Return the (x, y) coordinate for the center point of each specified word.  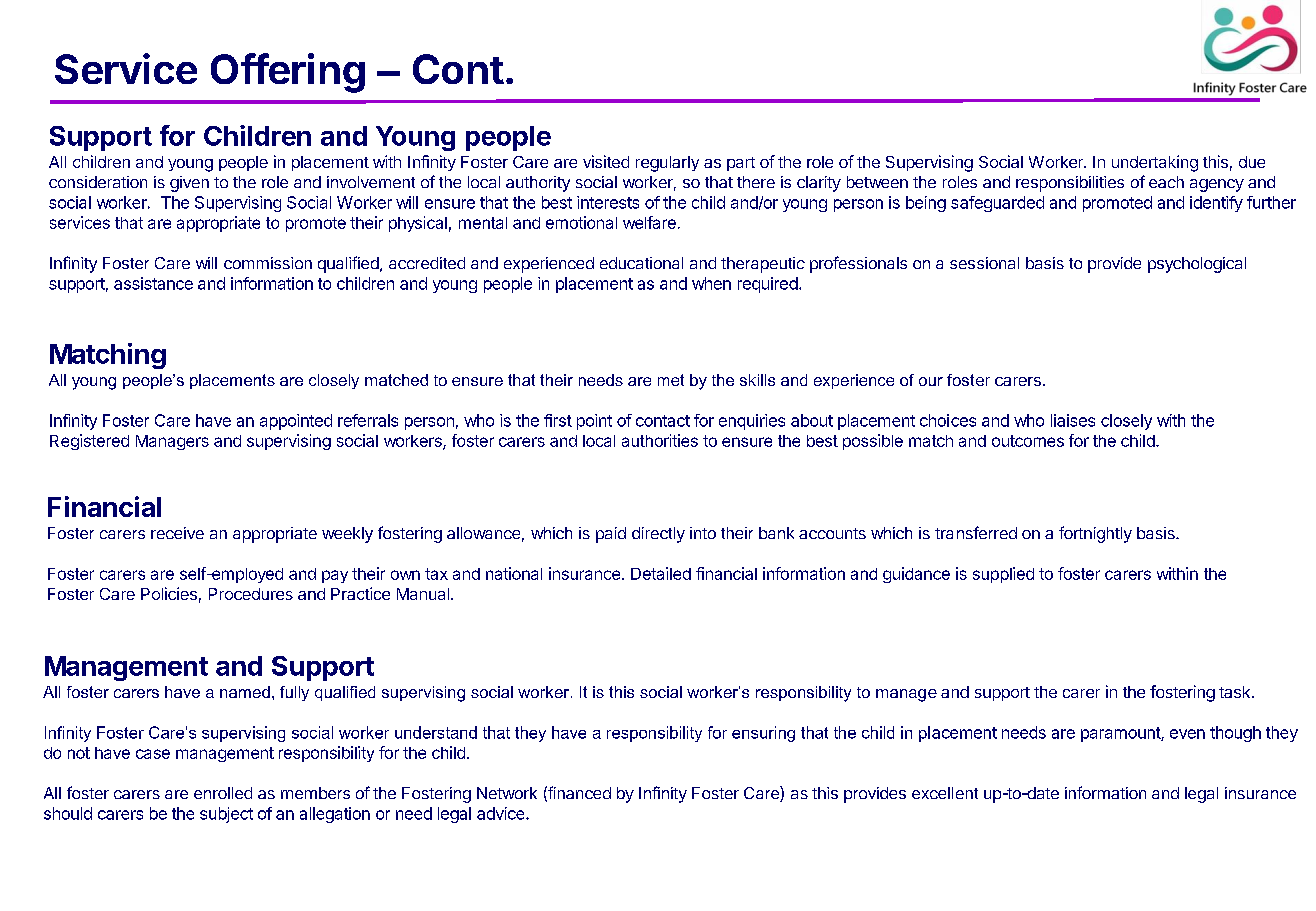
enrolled (223, 793)
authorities (660, 440)
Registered (89, 442)
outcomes (1028, 441)
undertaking (1155, 163)
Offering (288, 73)
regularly (667, 164)
